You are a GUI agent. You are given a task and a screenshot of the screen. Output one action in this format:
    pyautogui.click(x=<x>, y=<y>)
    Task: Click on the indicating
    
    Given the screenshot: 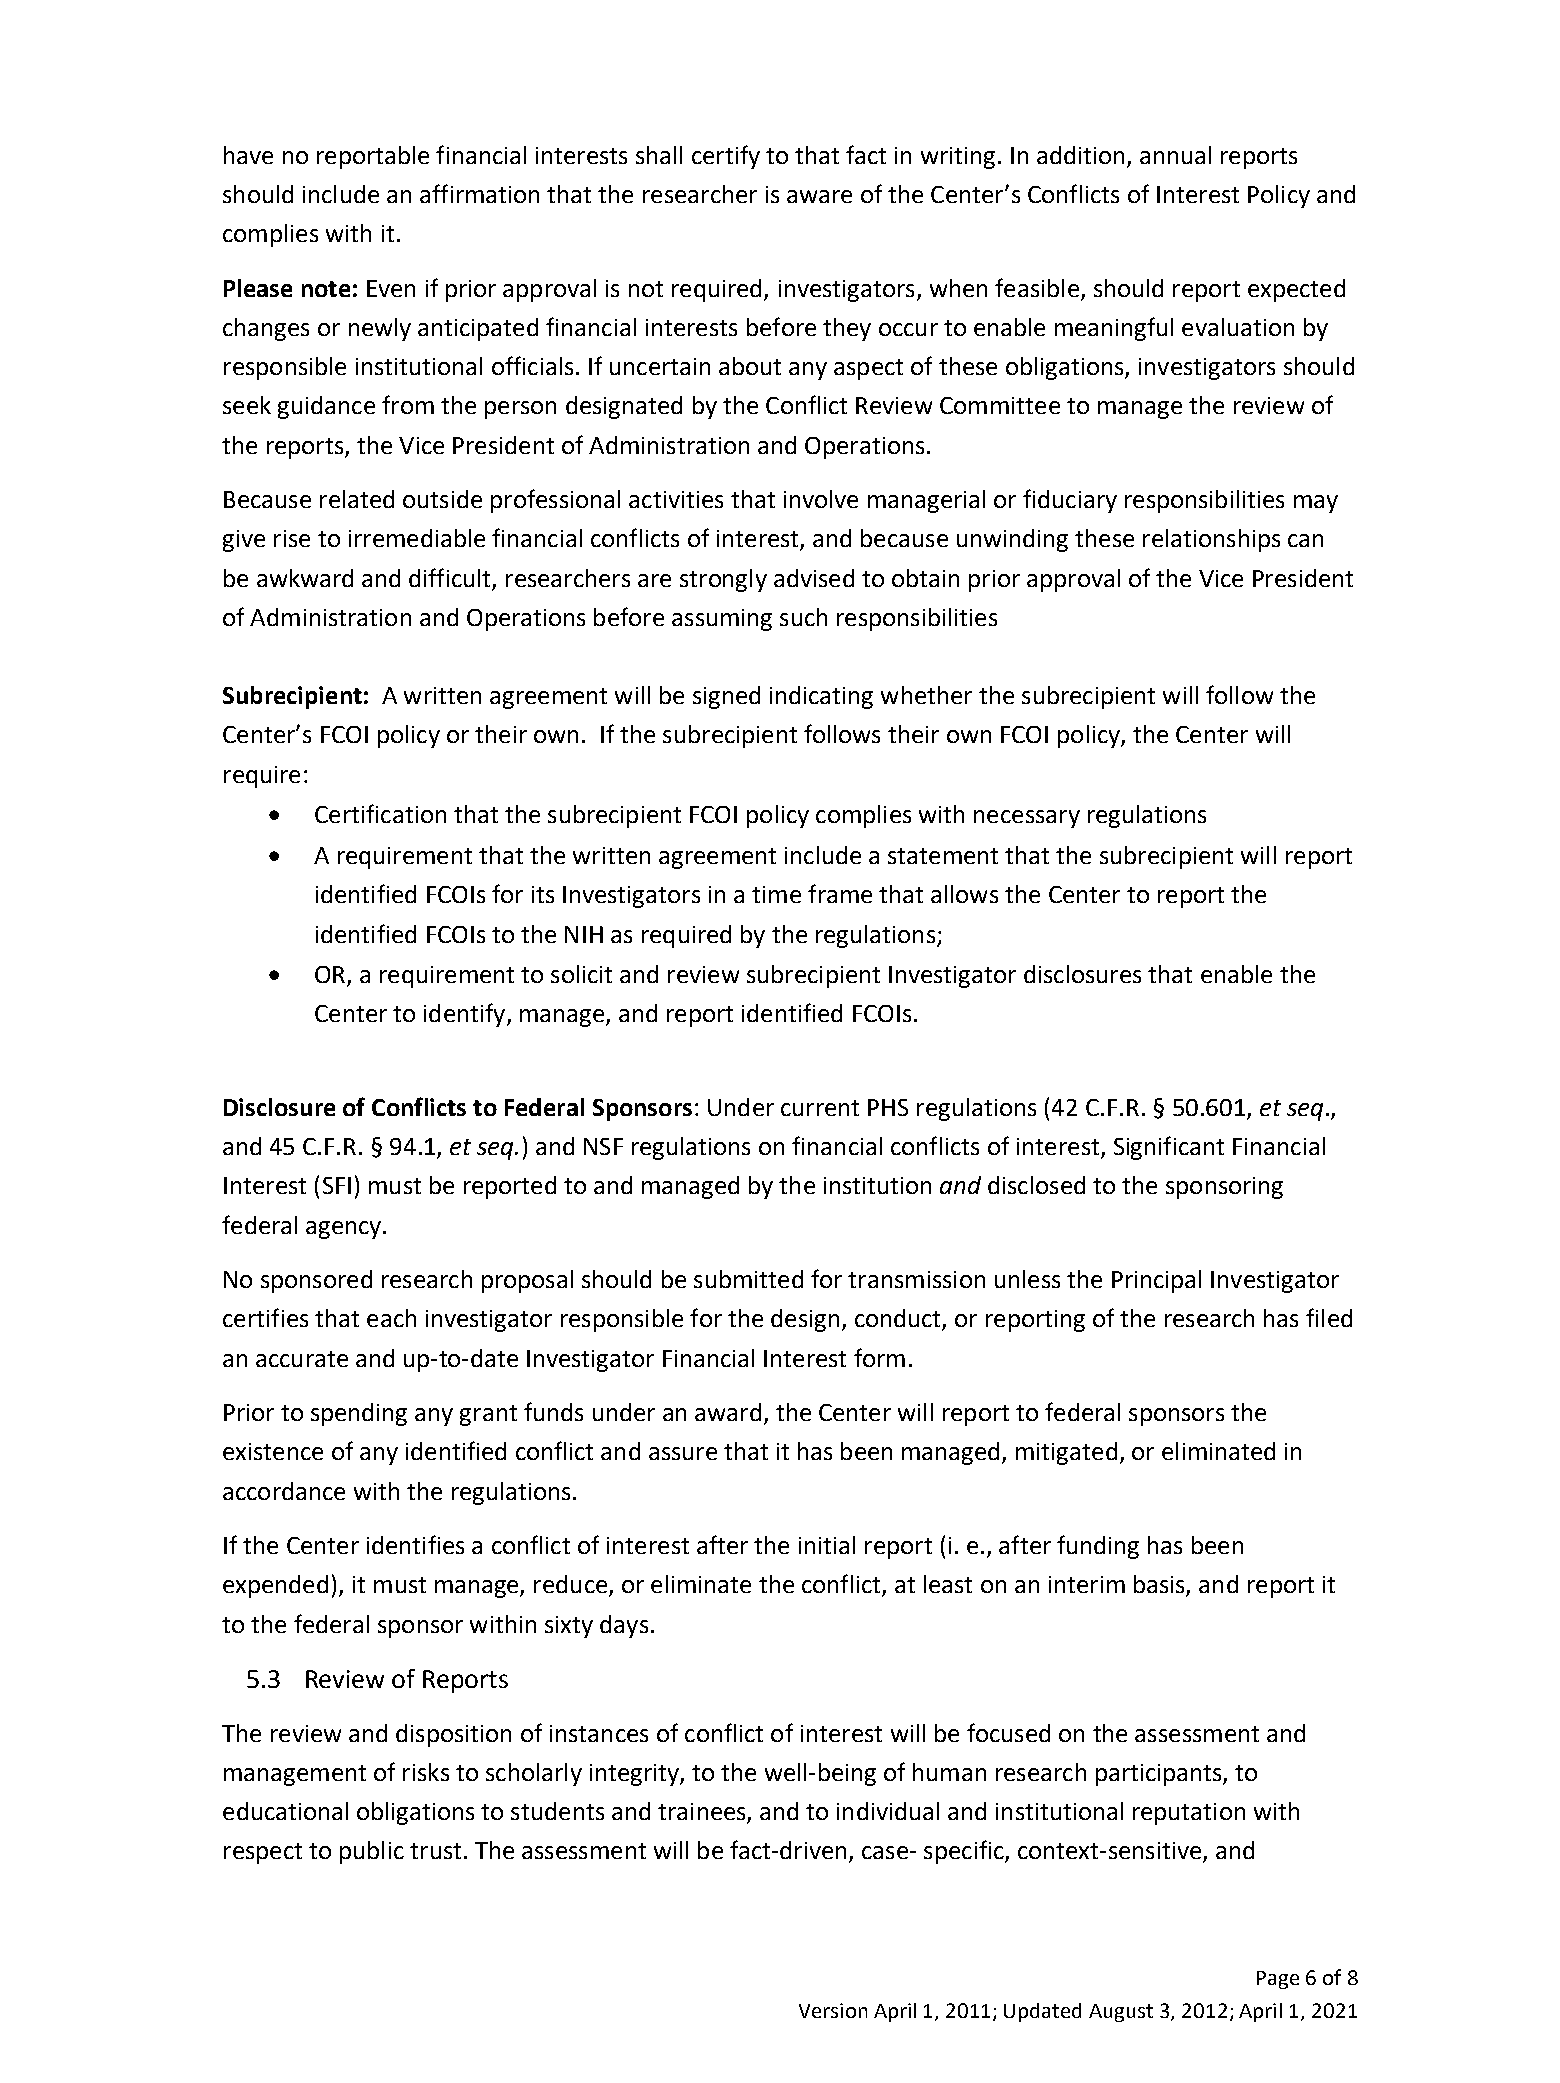 What is the action you would take?
    pyautogui.click(x=821, y=697)
